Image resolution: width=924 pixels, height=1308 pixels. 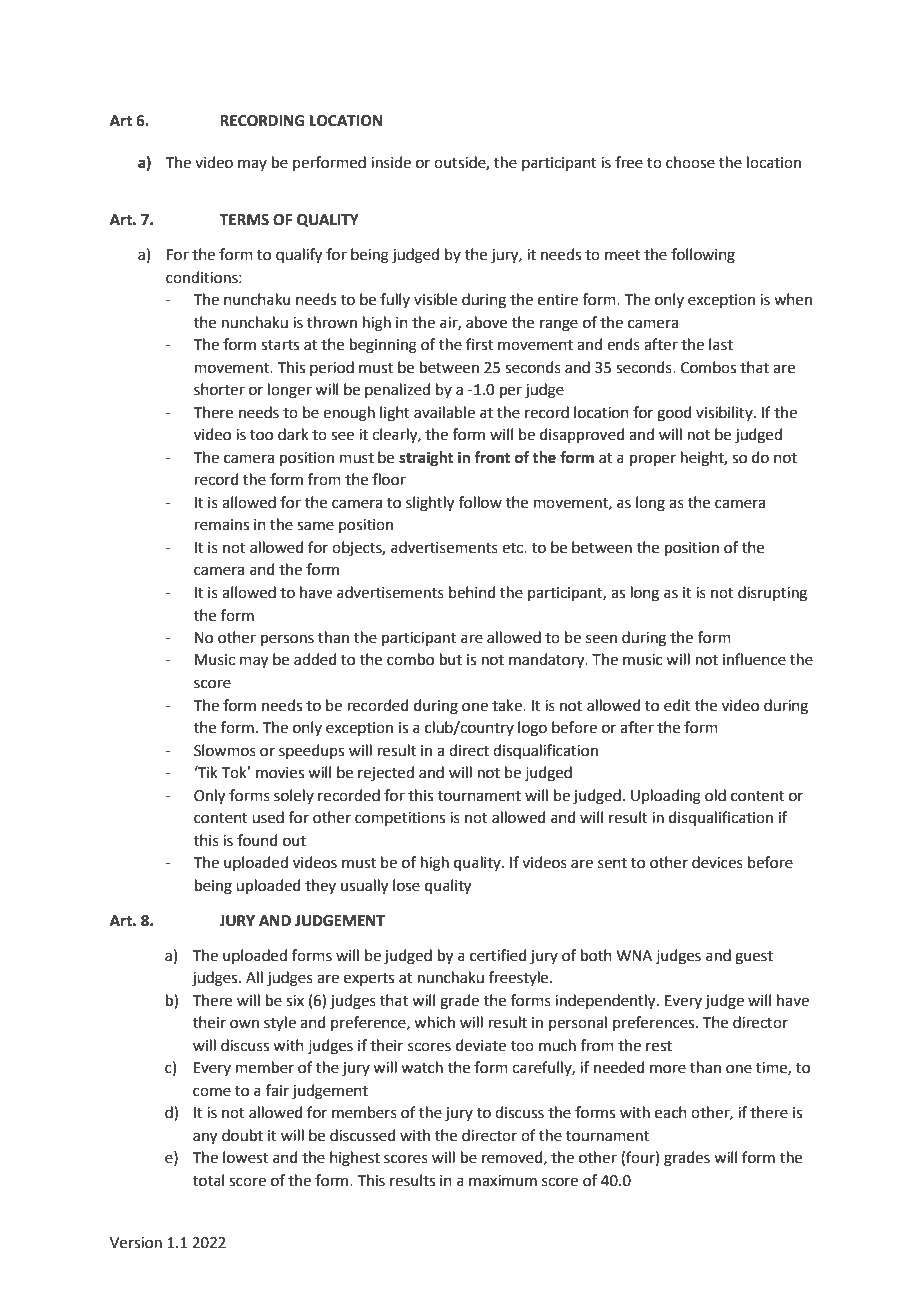 What do you see at coordinates (406, 885) in the image?
I see `lose` at bounding box center [406, 885].
